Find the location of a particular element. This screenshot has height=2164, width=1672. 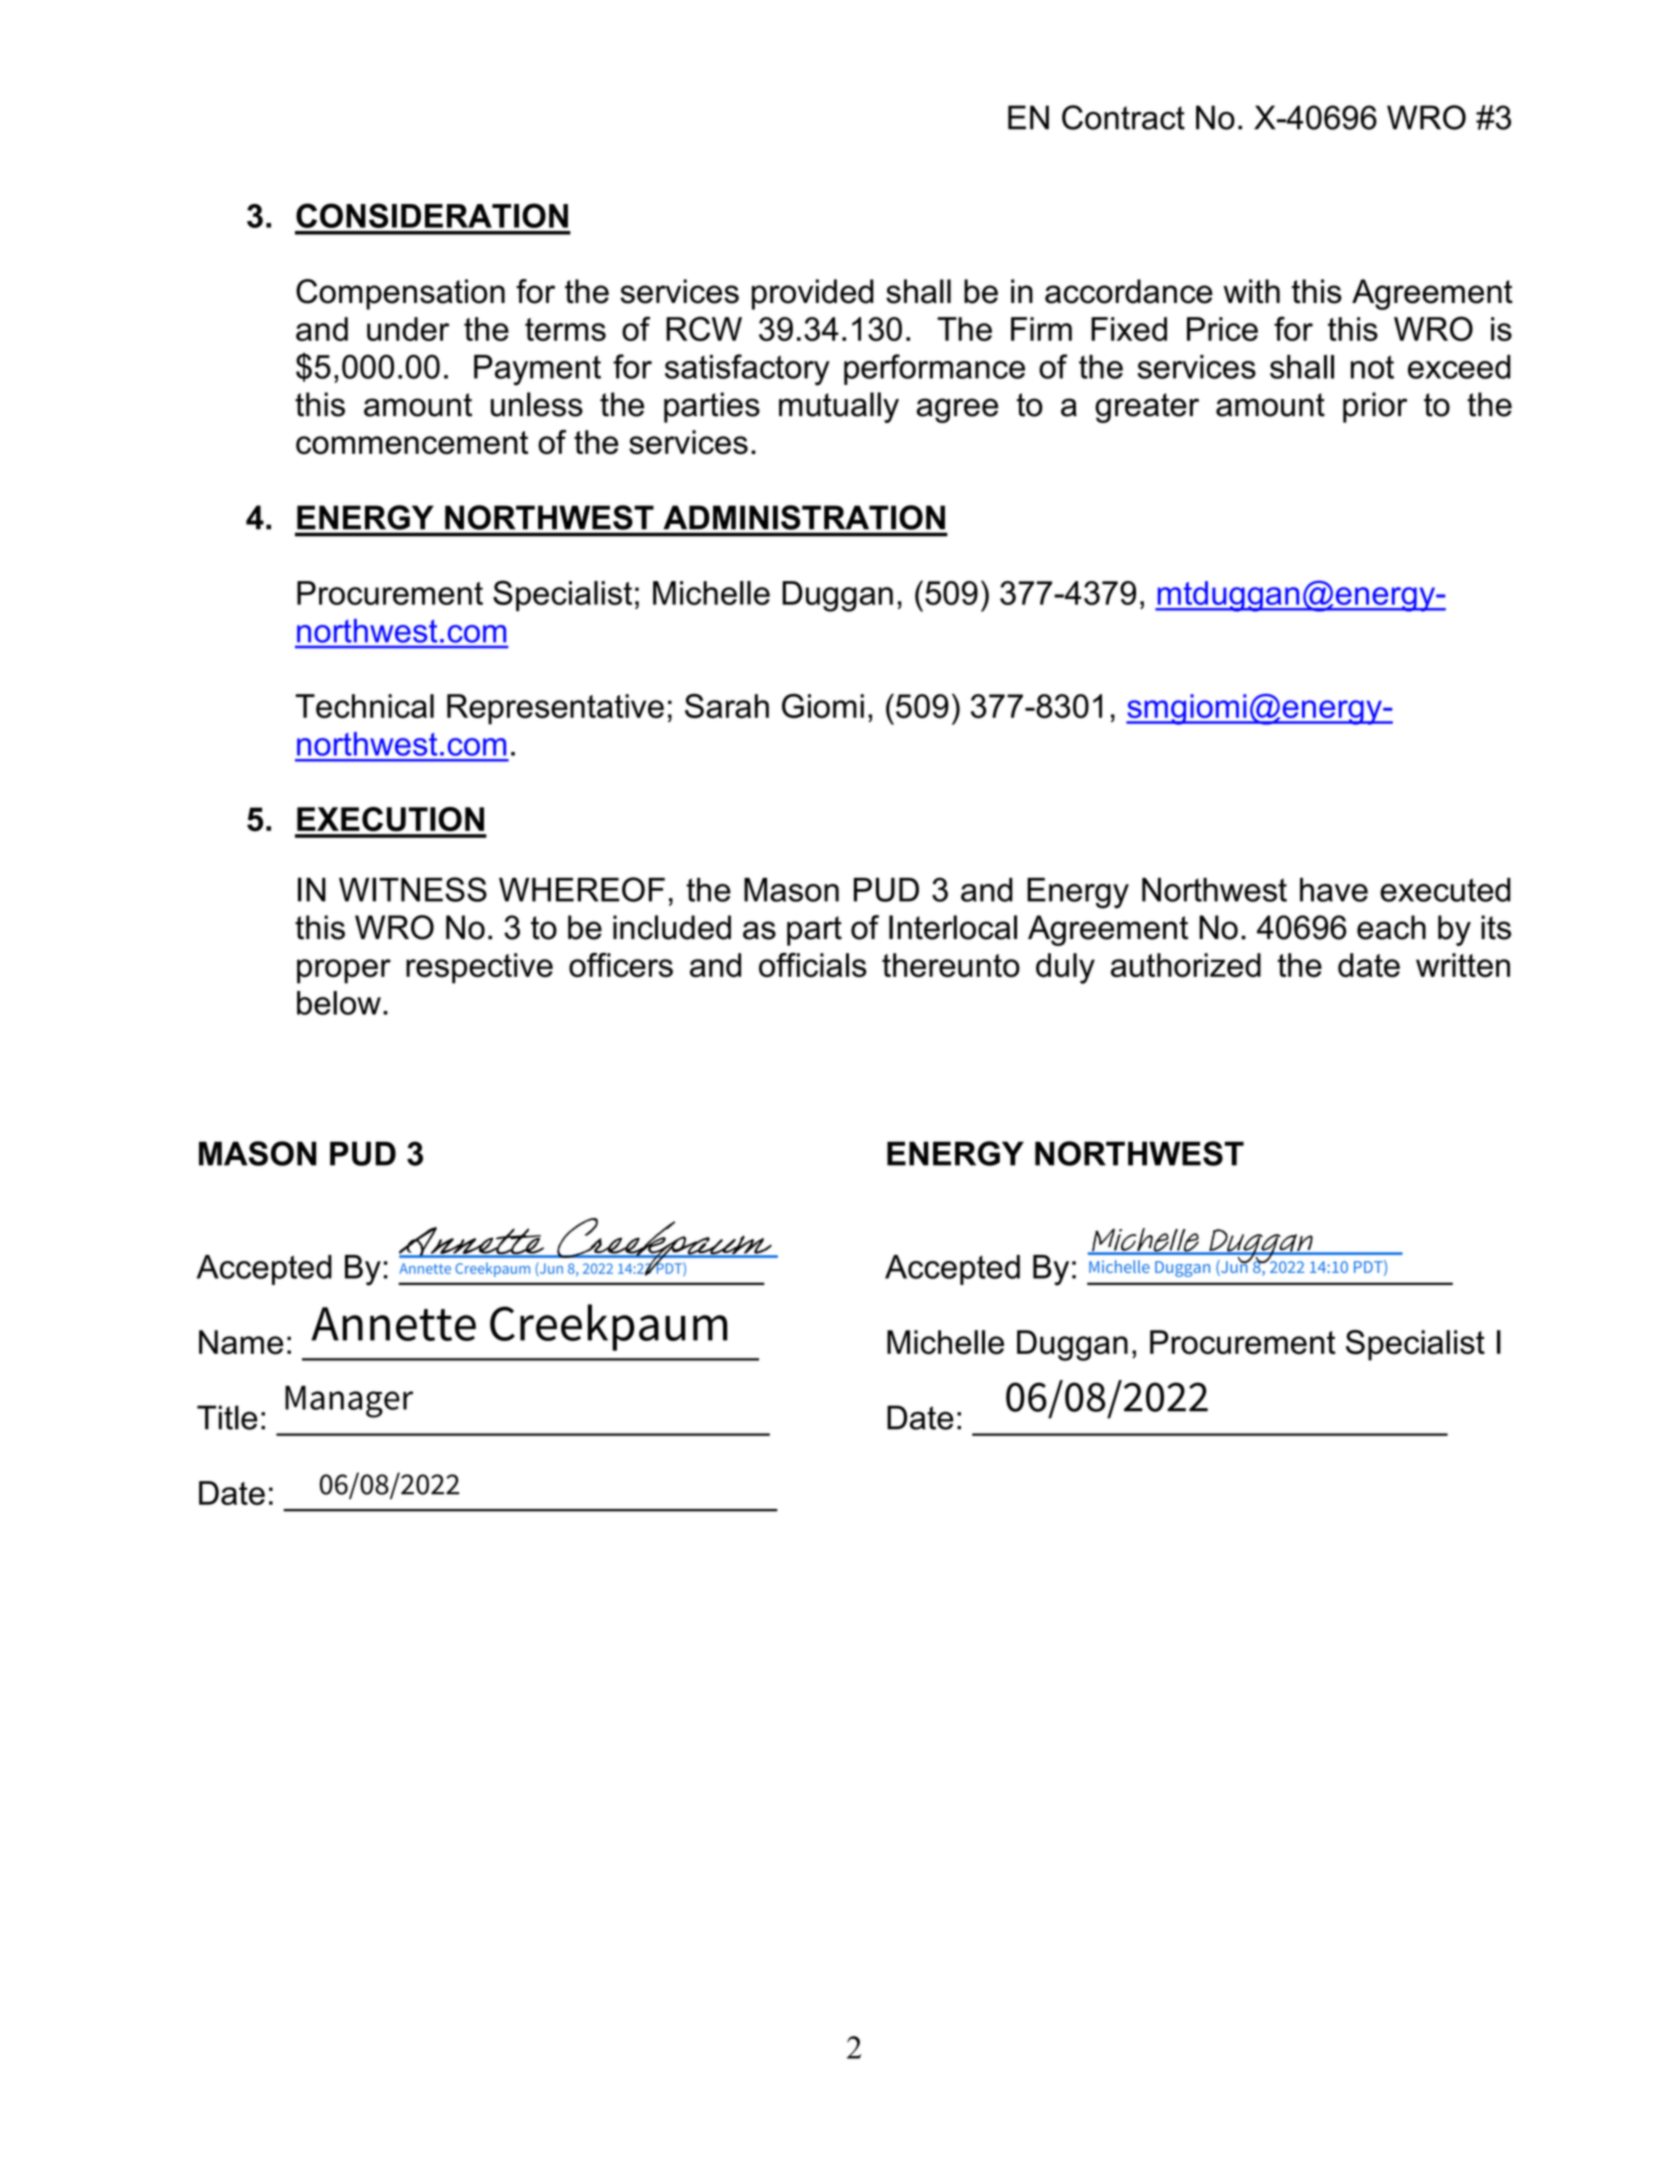

proper is located at coordinates (344, 971).
